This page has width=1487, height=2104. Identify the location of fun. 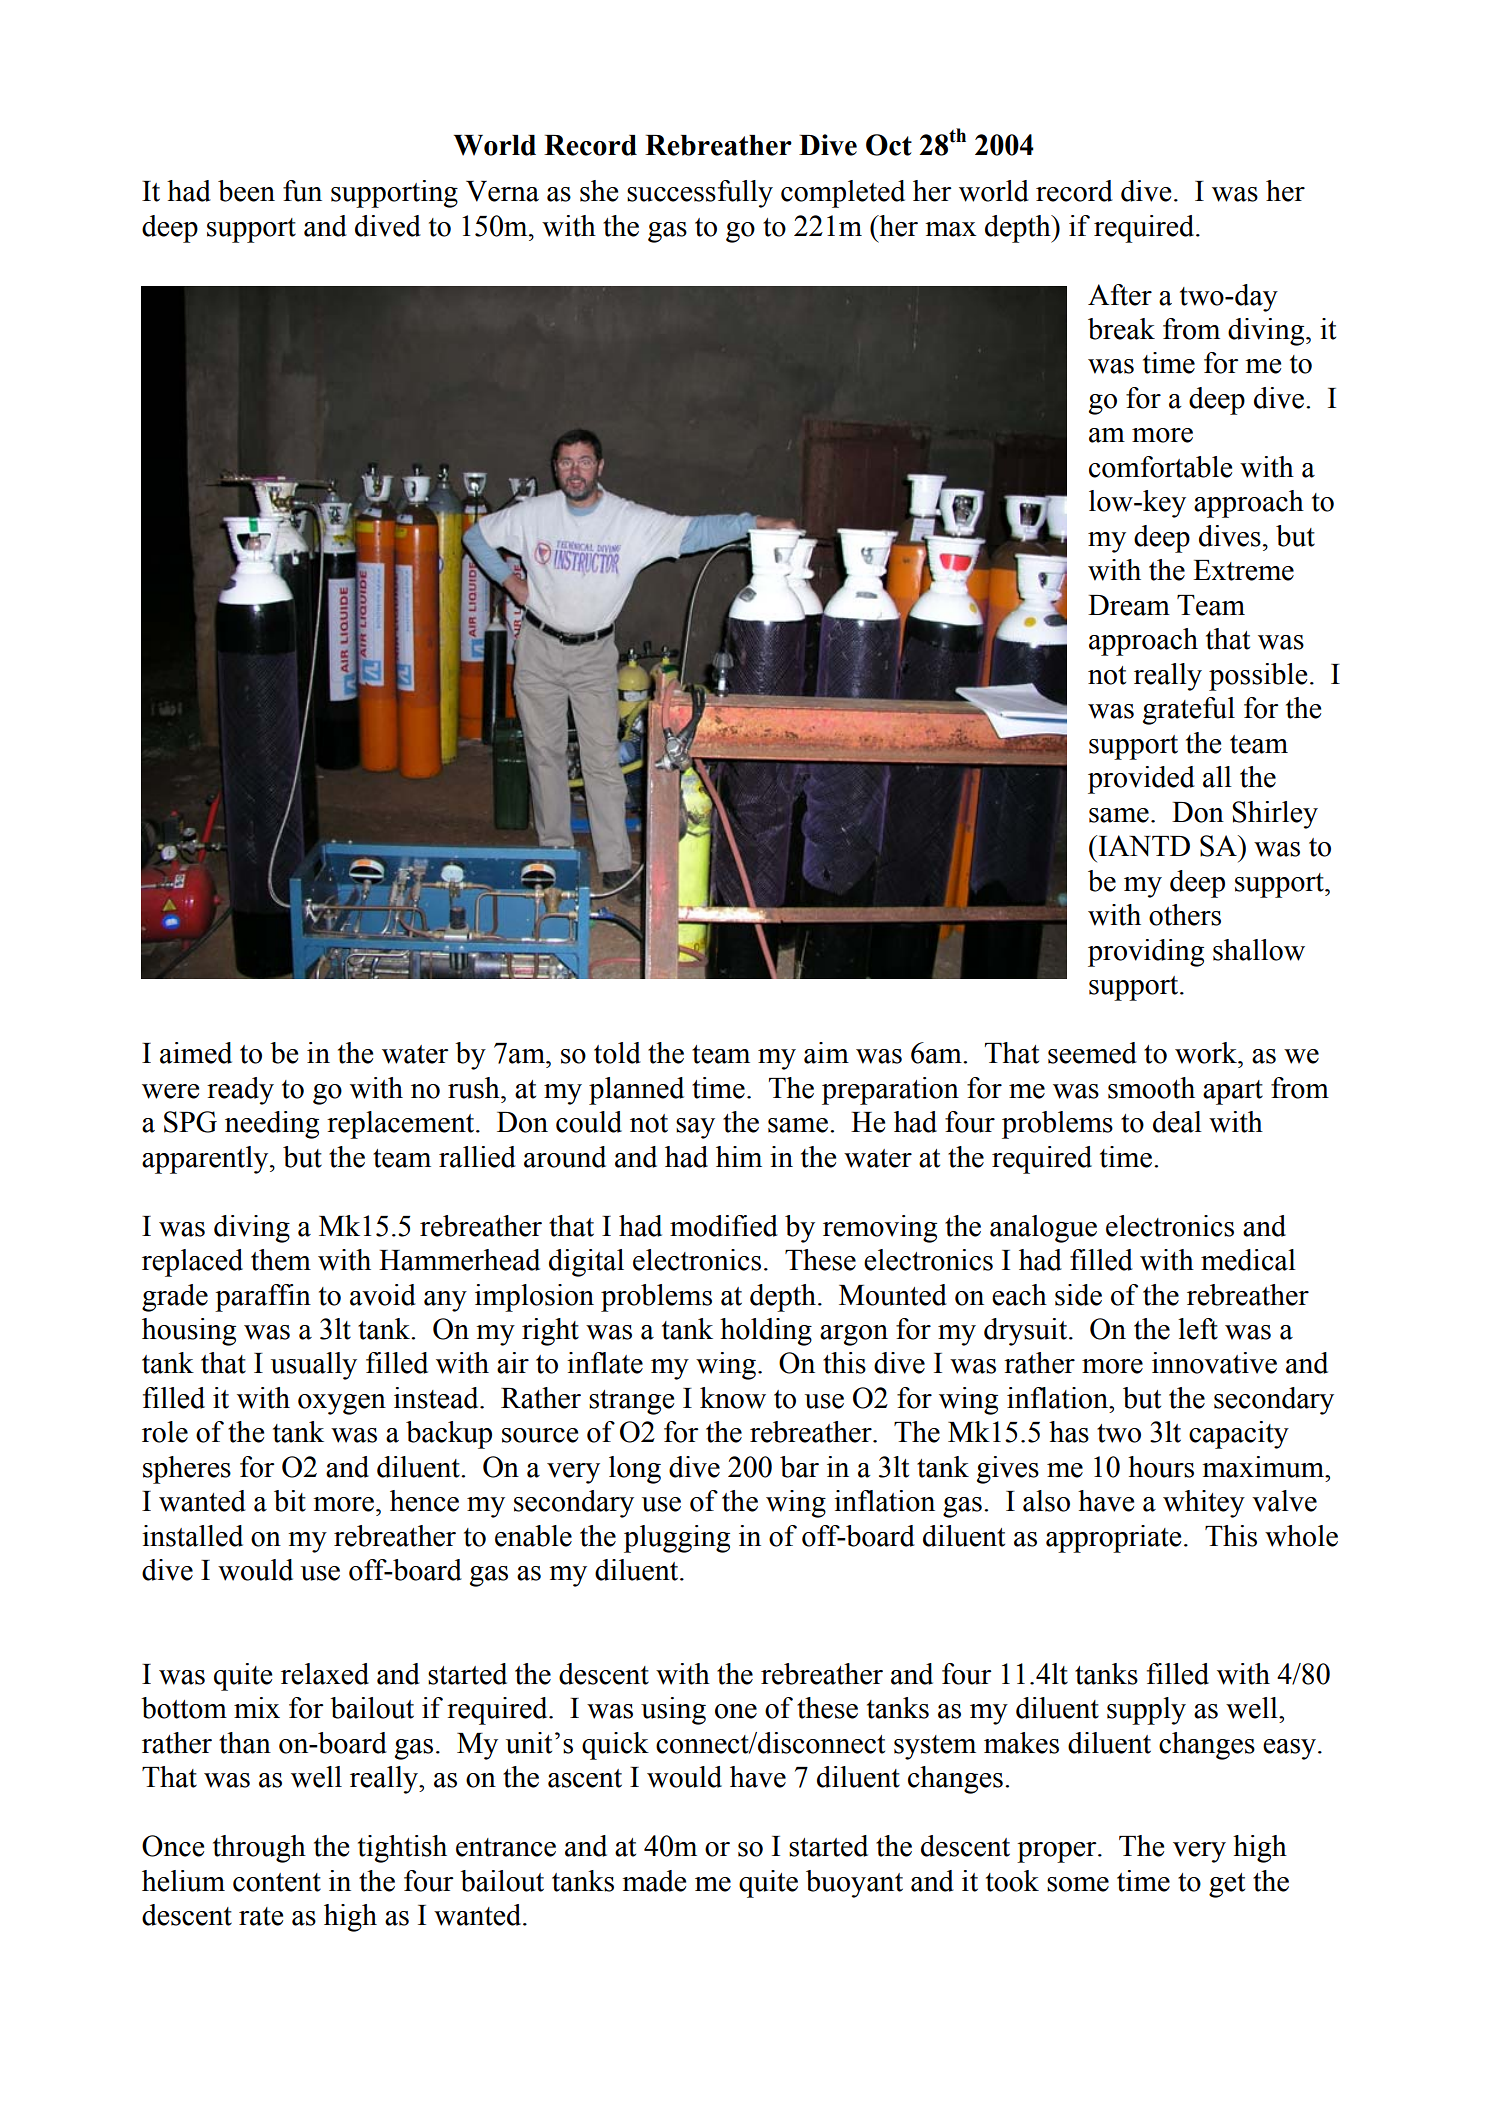
(302, 191).
